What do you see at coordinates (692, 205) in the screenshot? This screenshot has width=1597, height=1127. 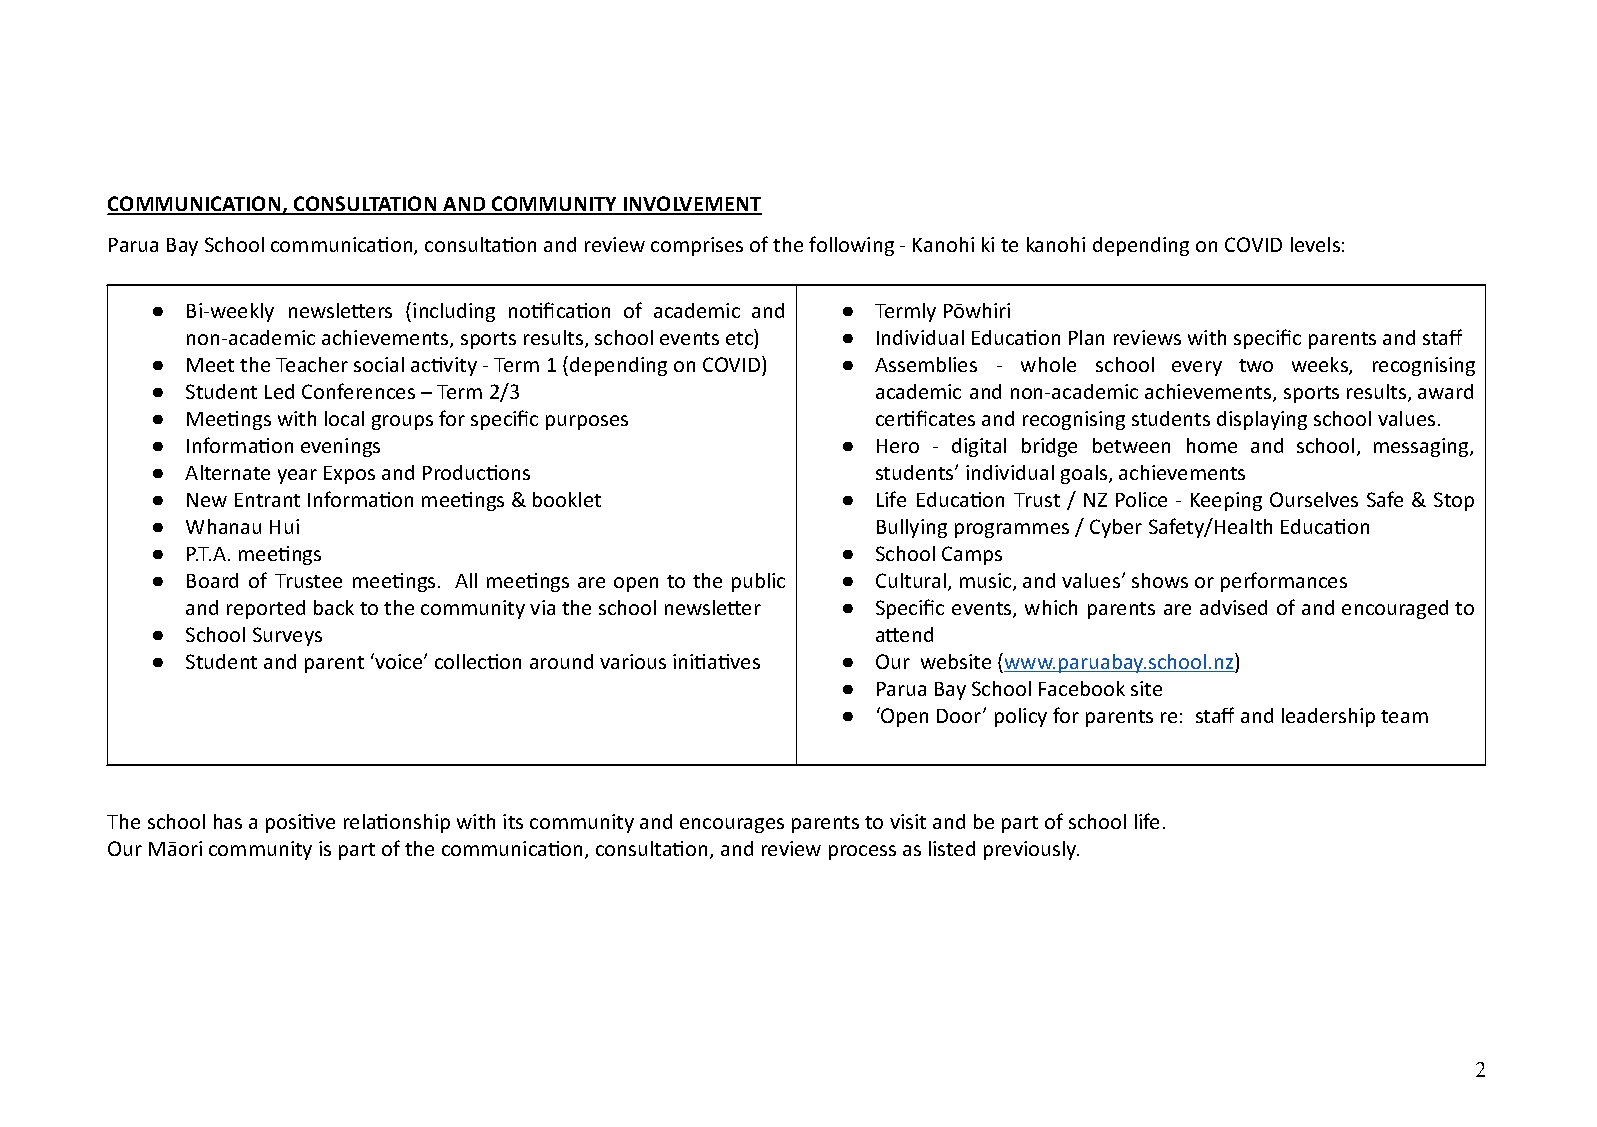 I see `INVOLVEMENT` at bounding box center [692, 205].
